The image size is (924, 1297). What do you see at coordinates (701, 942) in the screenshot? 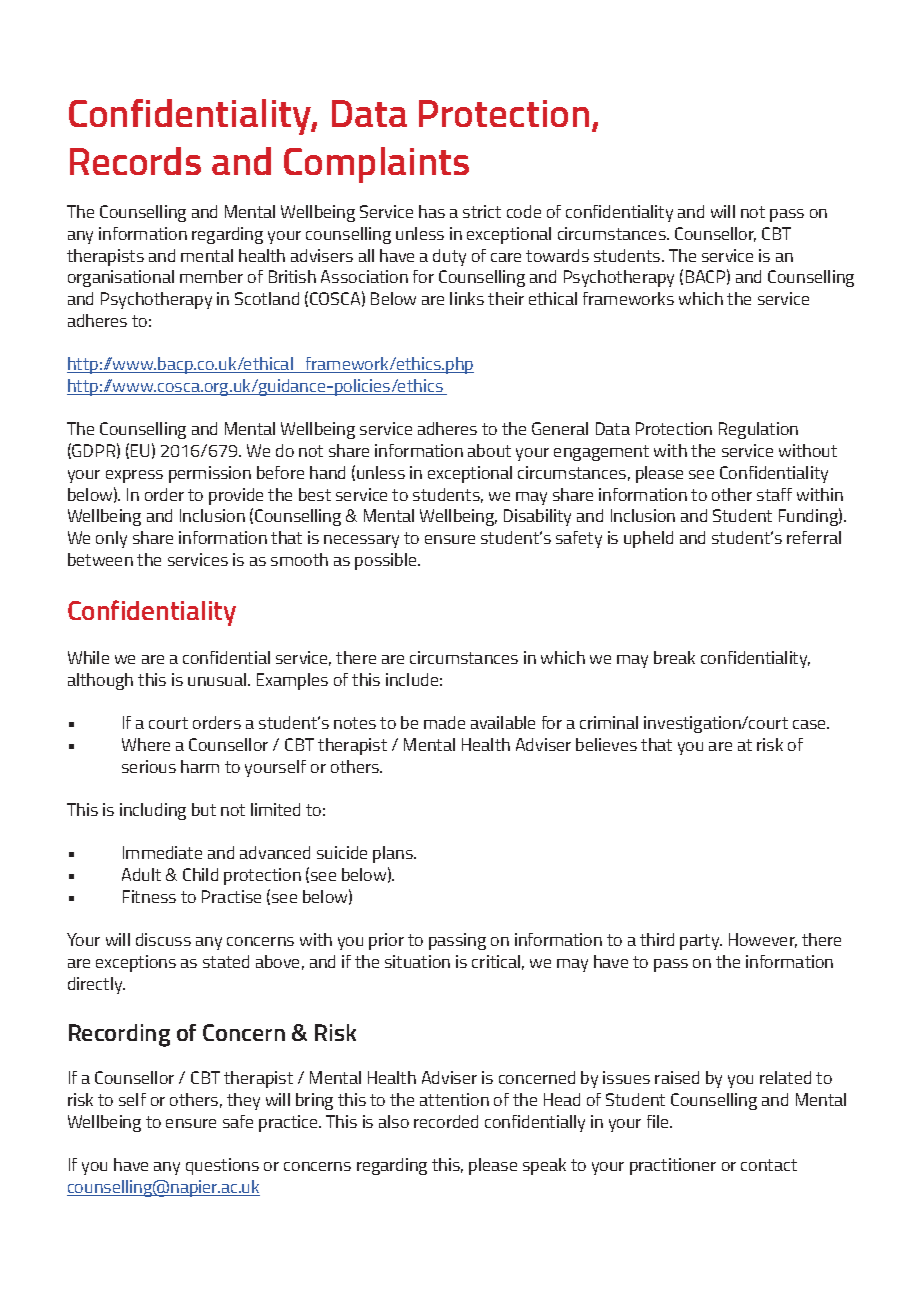
I see `party` at bounding box center [701, 942].
